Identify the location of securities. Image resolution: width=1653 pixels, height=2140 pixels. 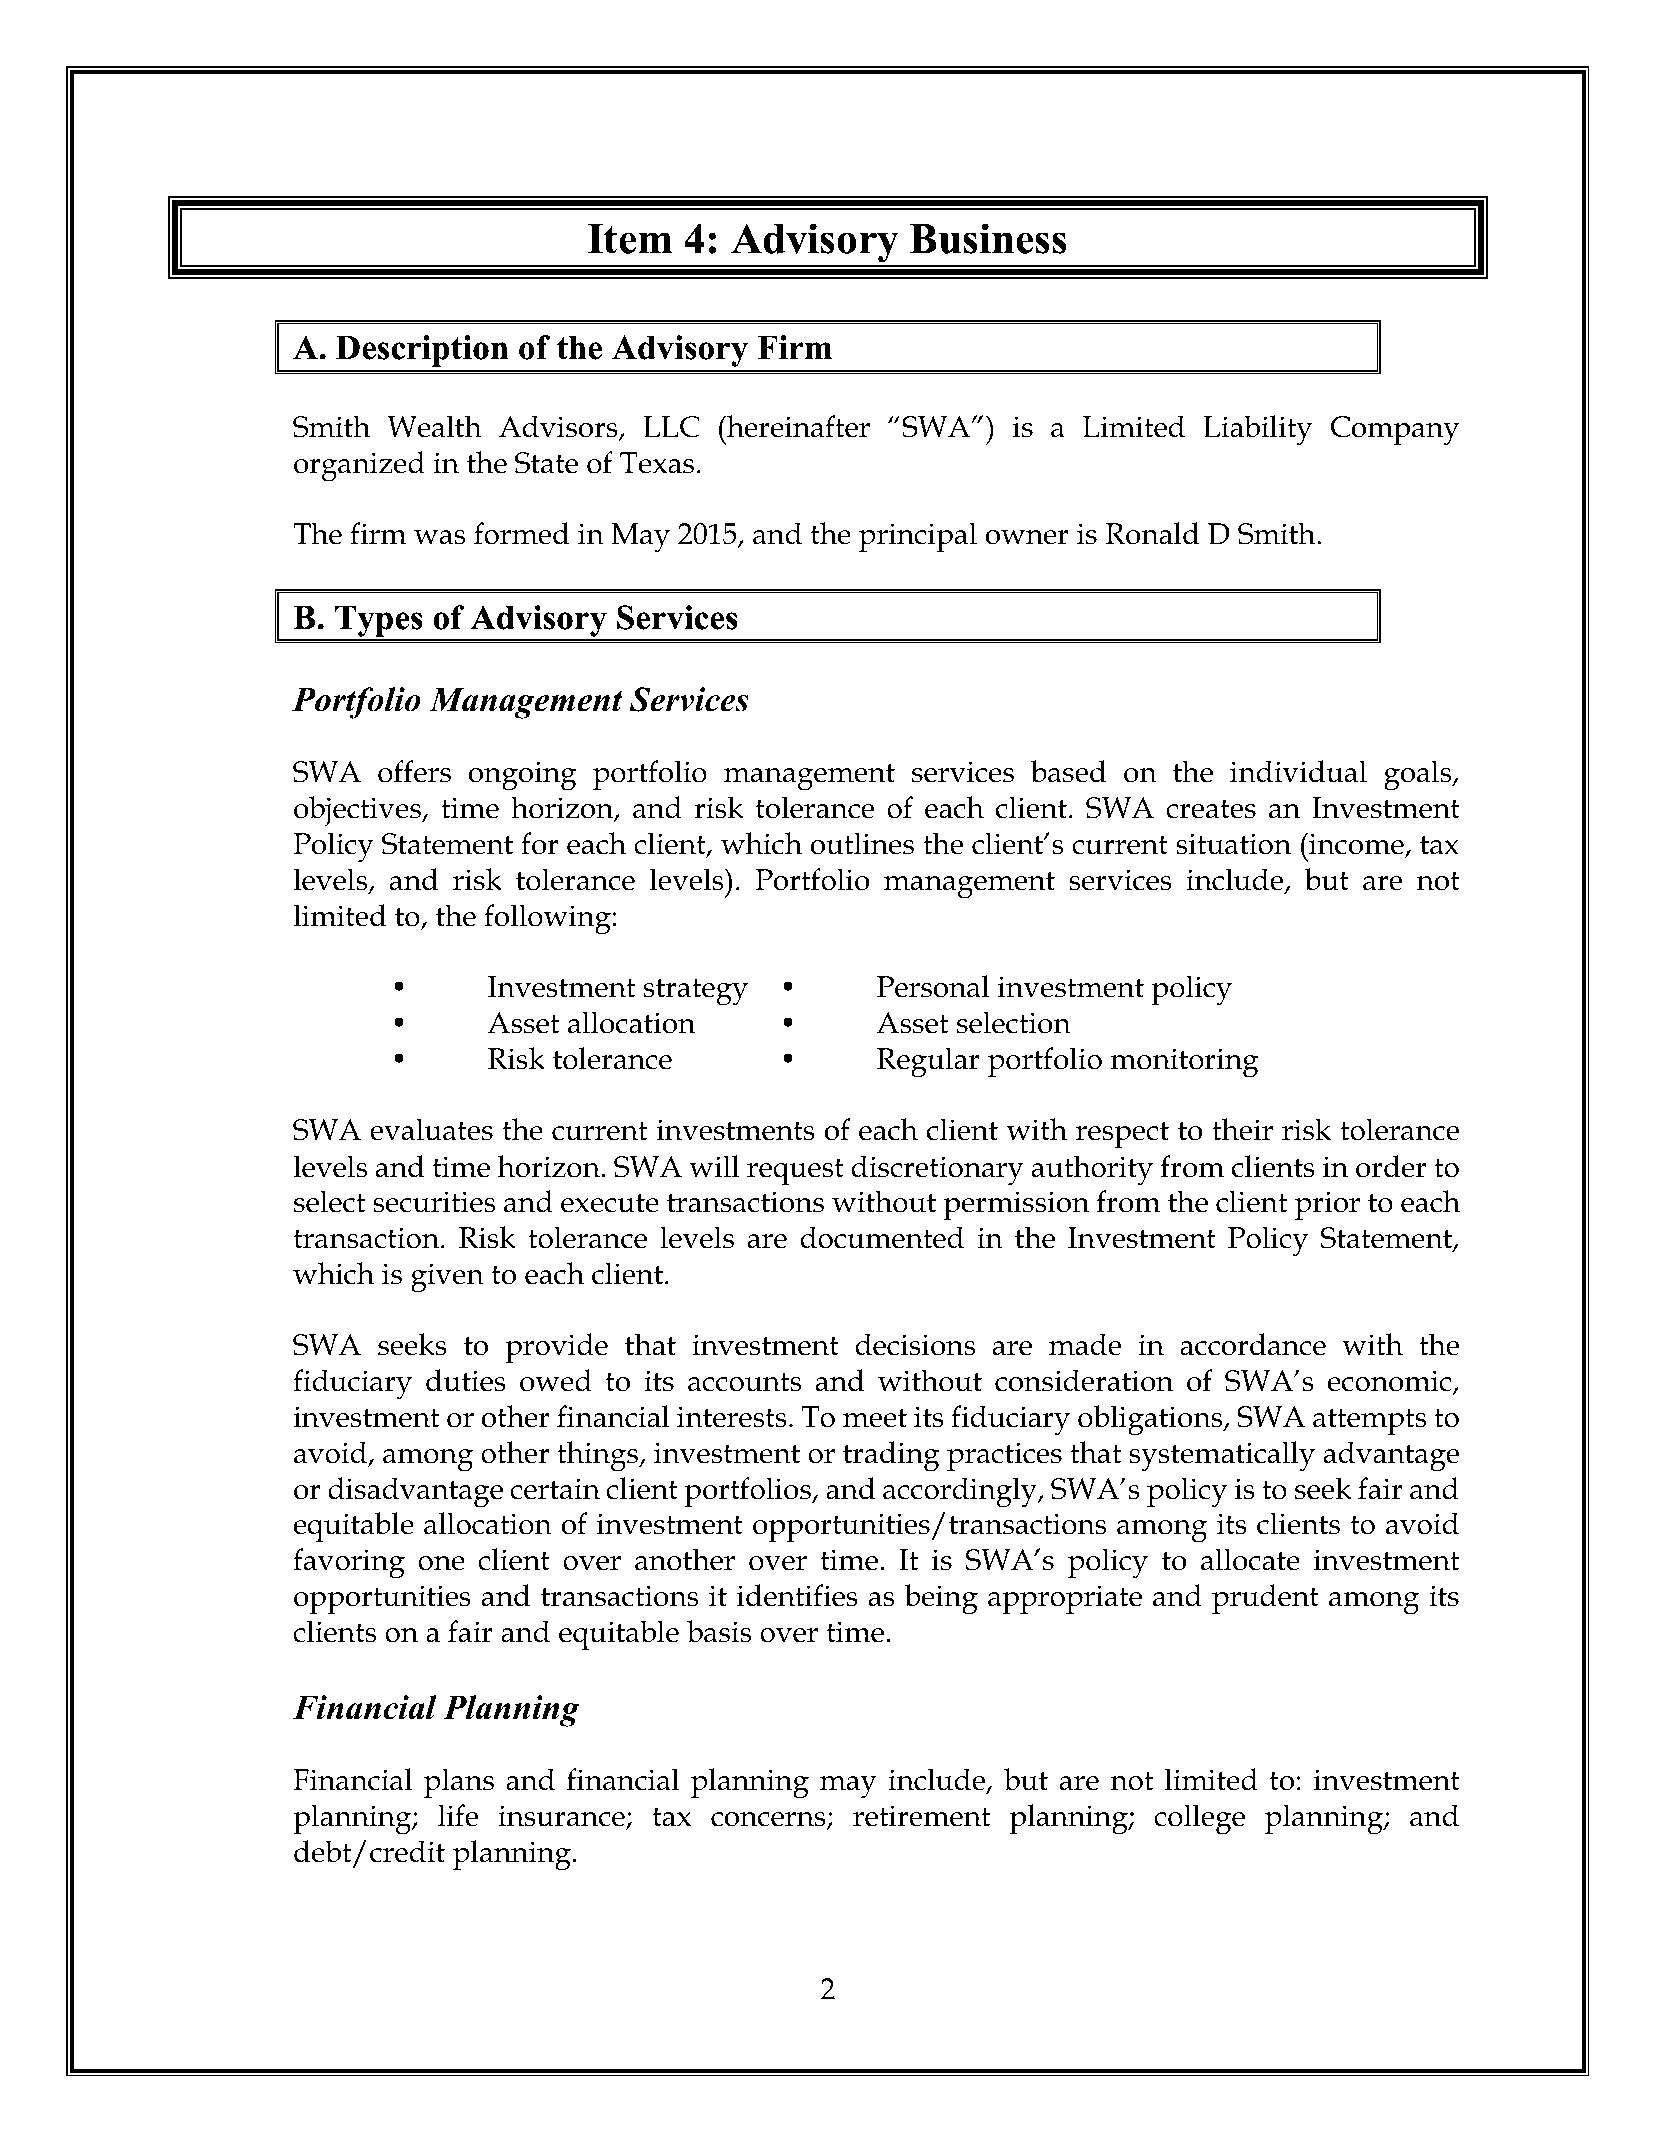
(434, 1202).
